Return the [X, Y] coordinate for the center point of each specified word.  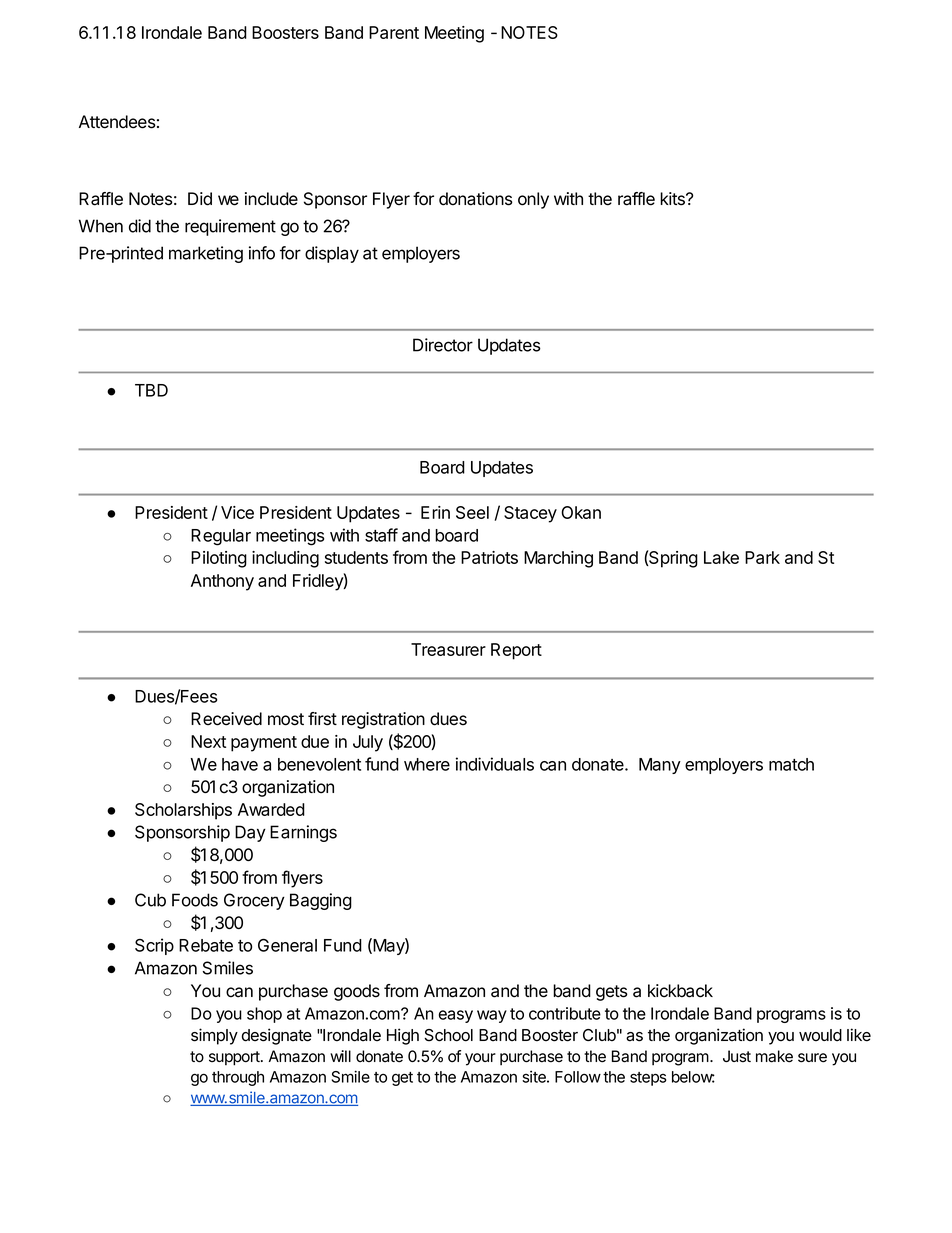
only [533, 200]
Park [762, 557]
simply [214, 1036]
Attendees [117, 122]
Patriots [489, 557]
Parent [394, 32]
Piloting [219, 559]
